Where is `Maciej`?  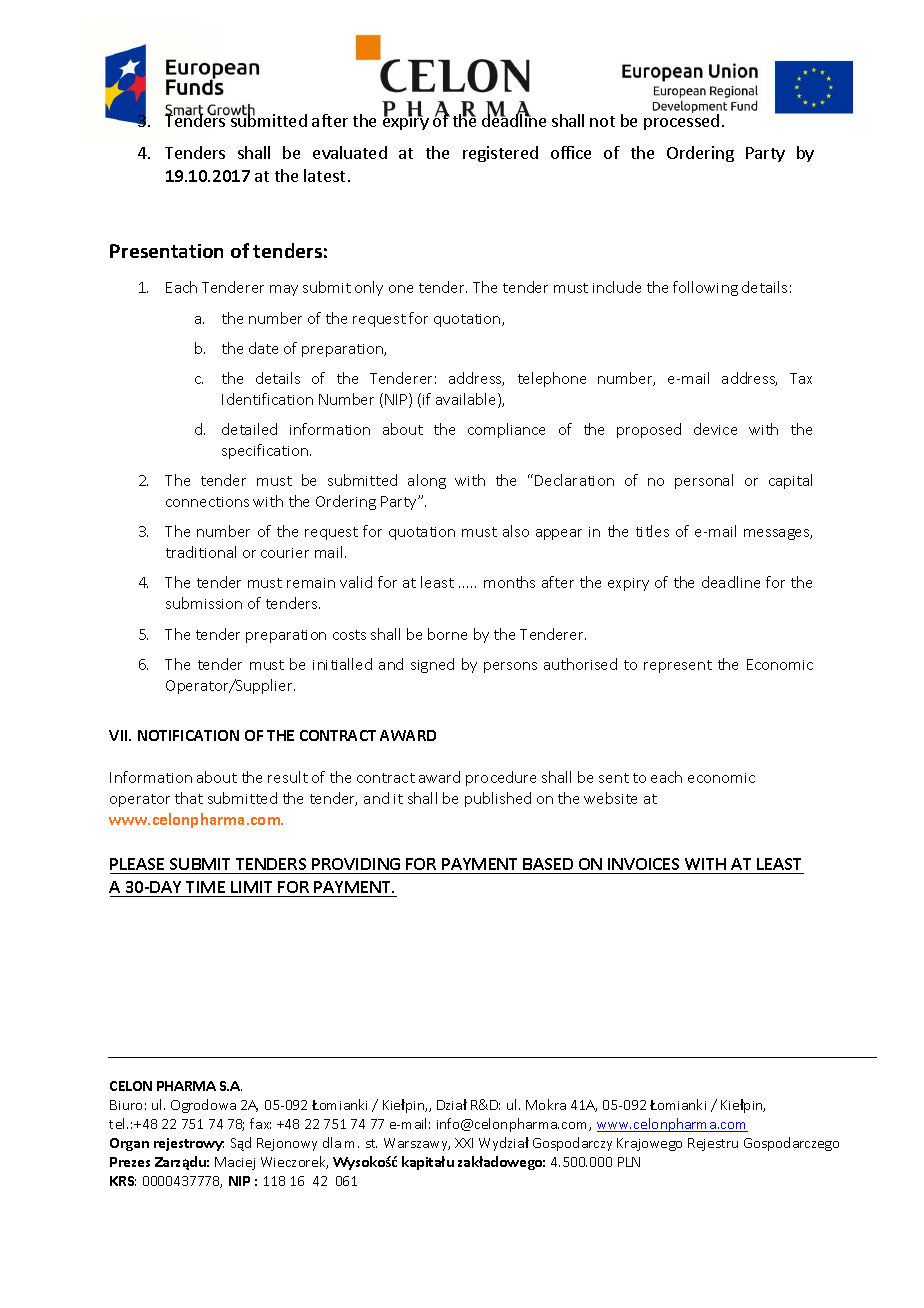 Maciej is located at coordinates (235, 1163).
